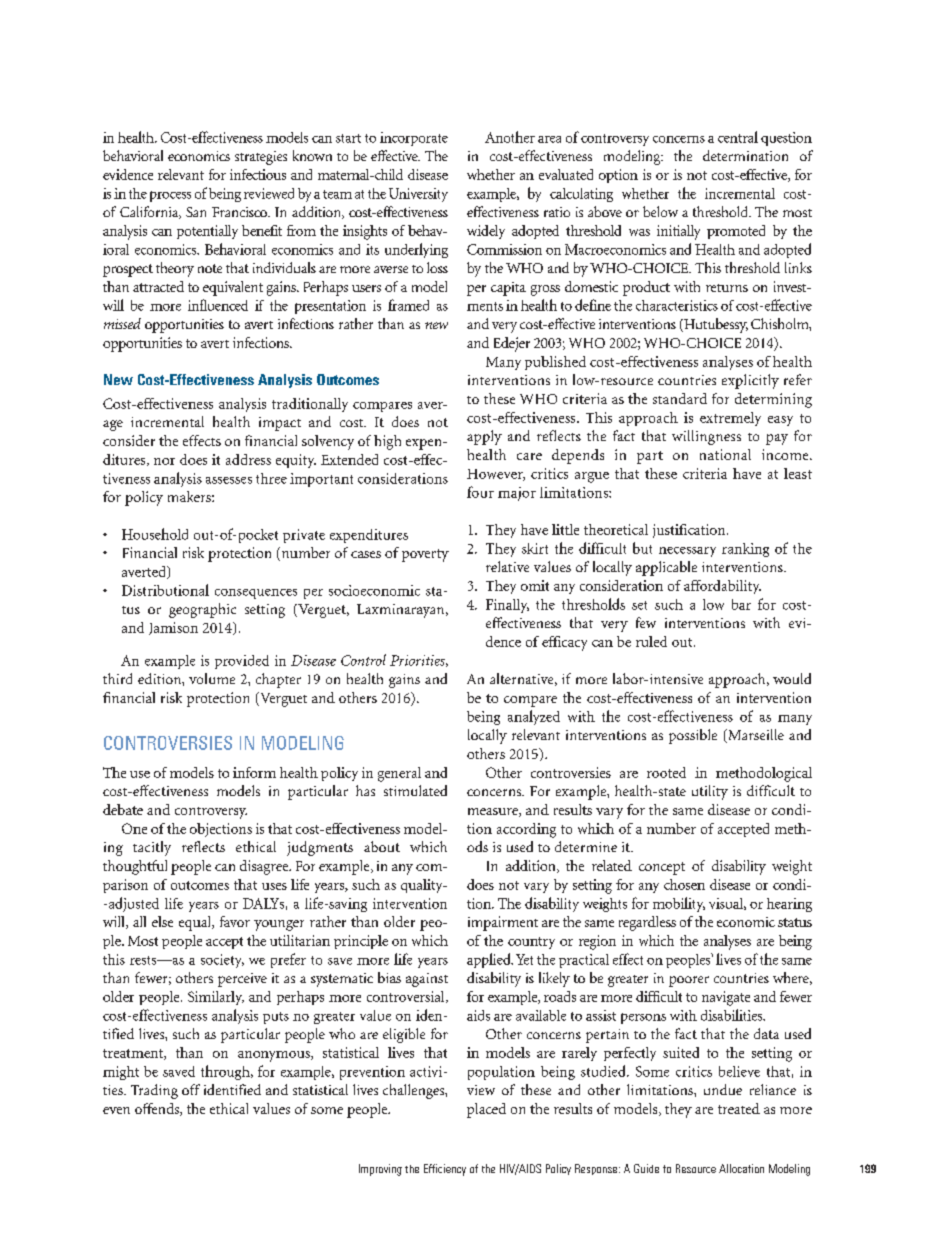 This screenshot has height=1233, width=952. I want to click on central, so click(738, 137).
